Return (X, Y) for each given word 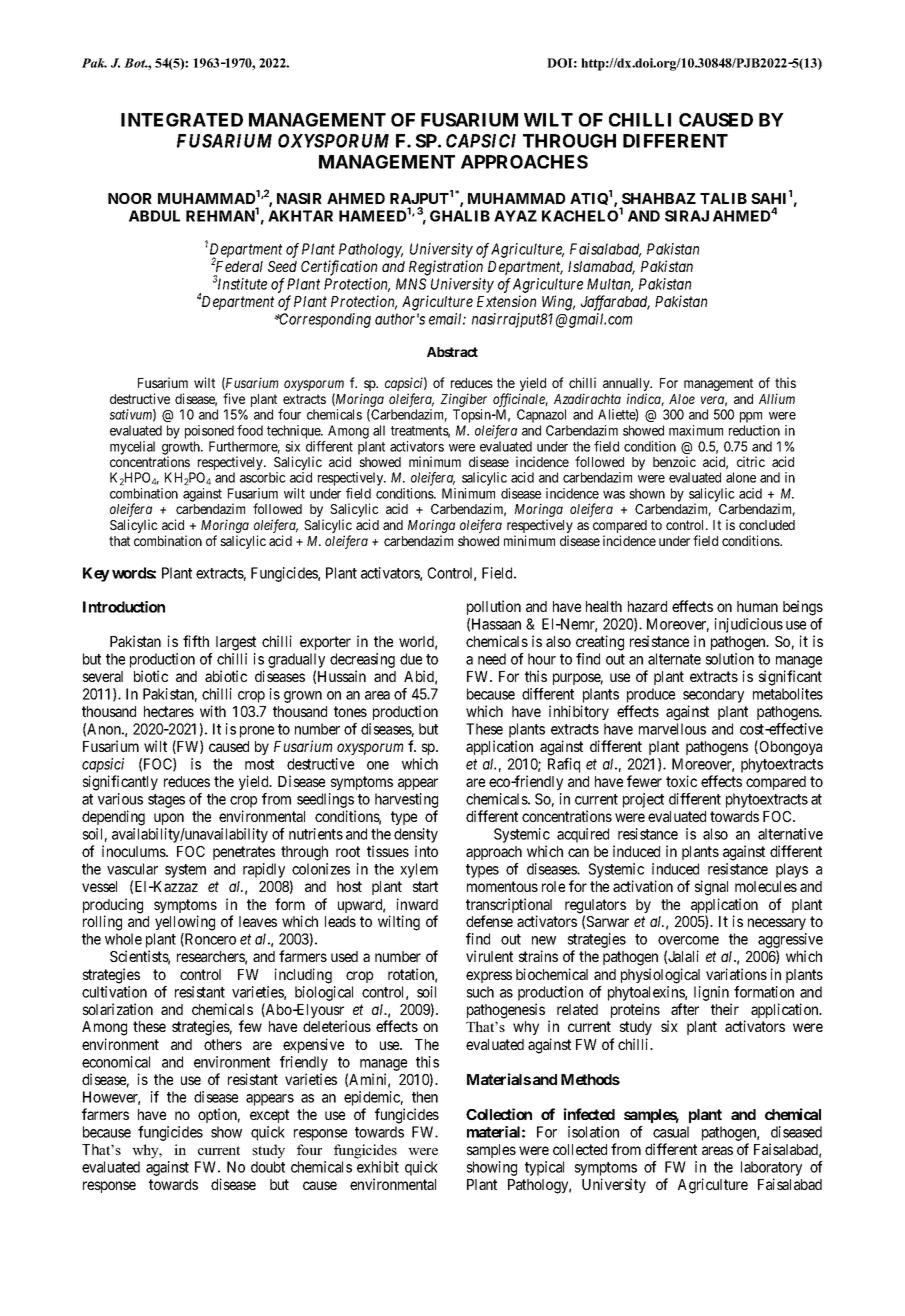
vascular (132, 869)
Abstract (452, 352)
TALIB (723, 198)
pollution (494, 607)
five (234, 398)
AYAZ (515, 216)
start (425, 886)
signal (711, 888)
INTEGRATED (182, 120)
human (757, 606)
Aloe (682, 399)
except (269, 1116)
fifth (196, 641)
